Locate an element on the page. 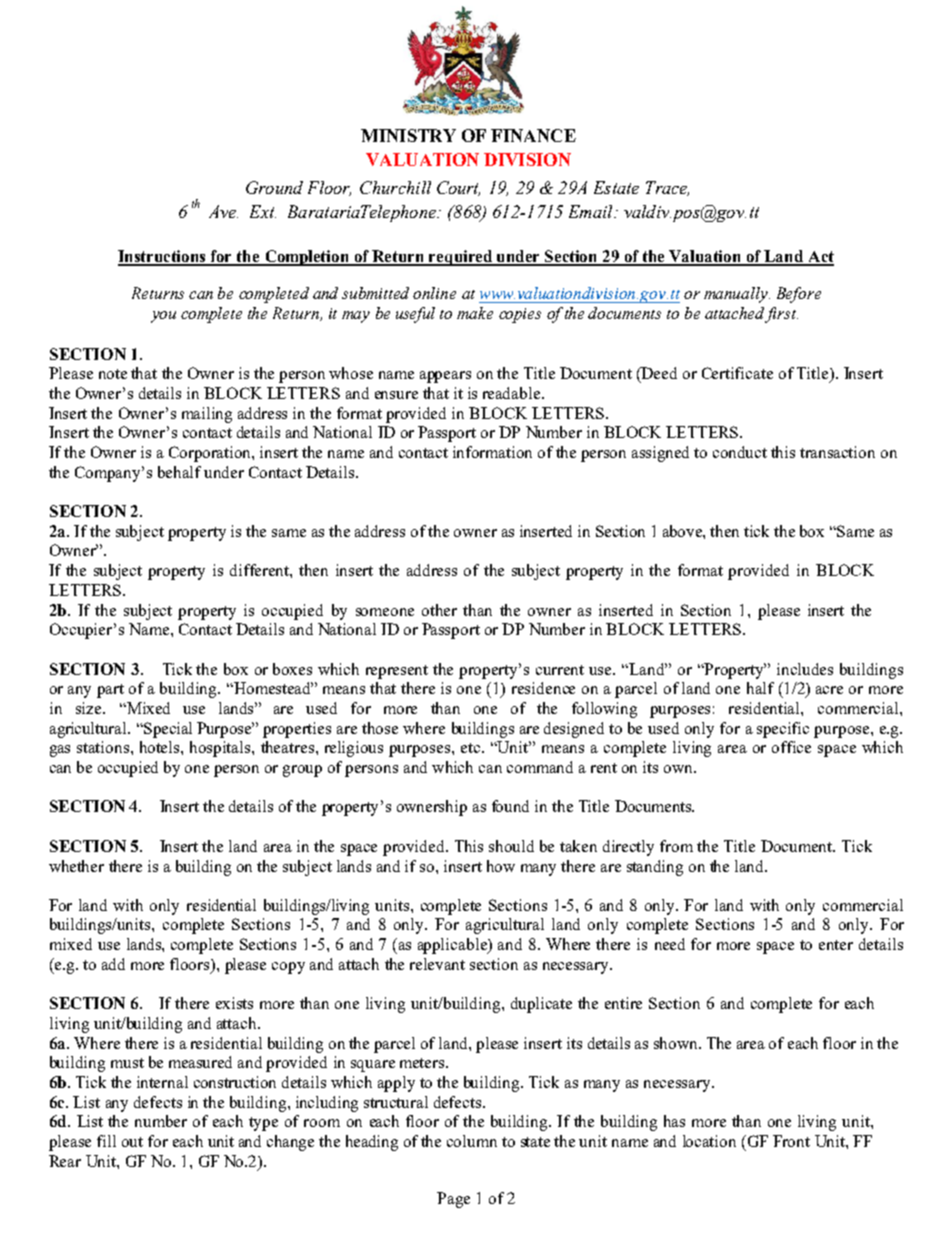 The width and height of the document is (952, 1233). column is located at coordinates (472, 1141).
